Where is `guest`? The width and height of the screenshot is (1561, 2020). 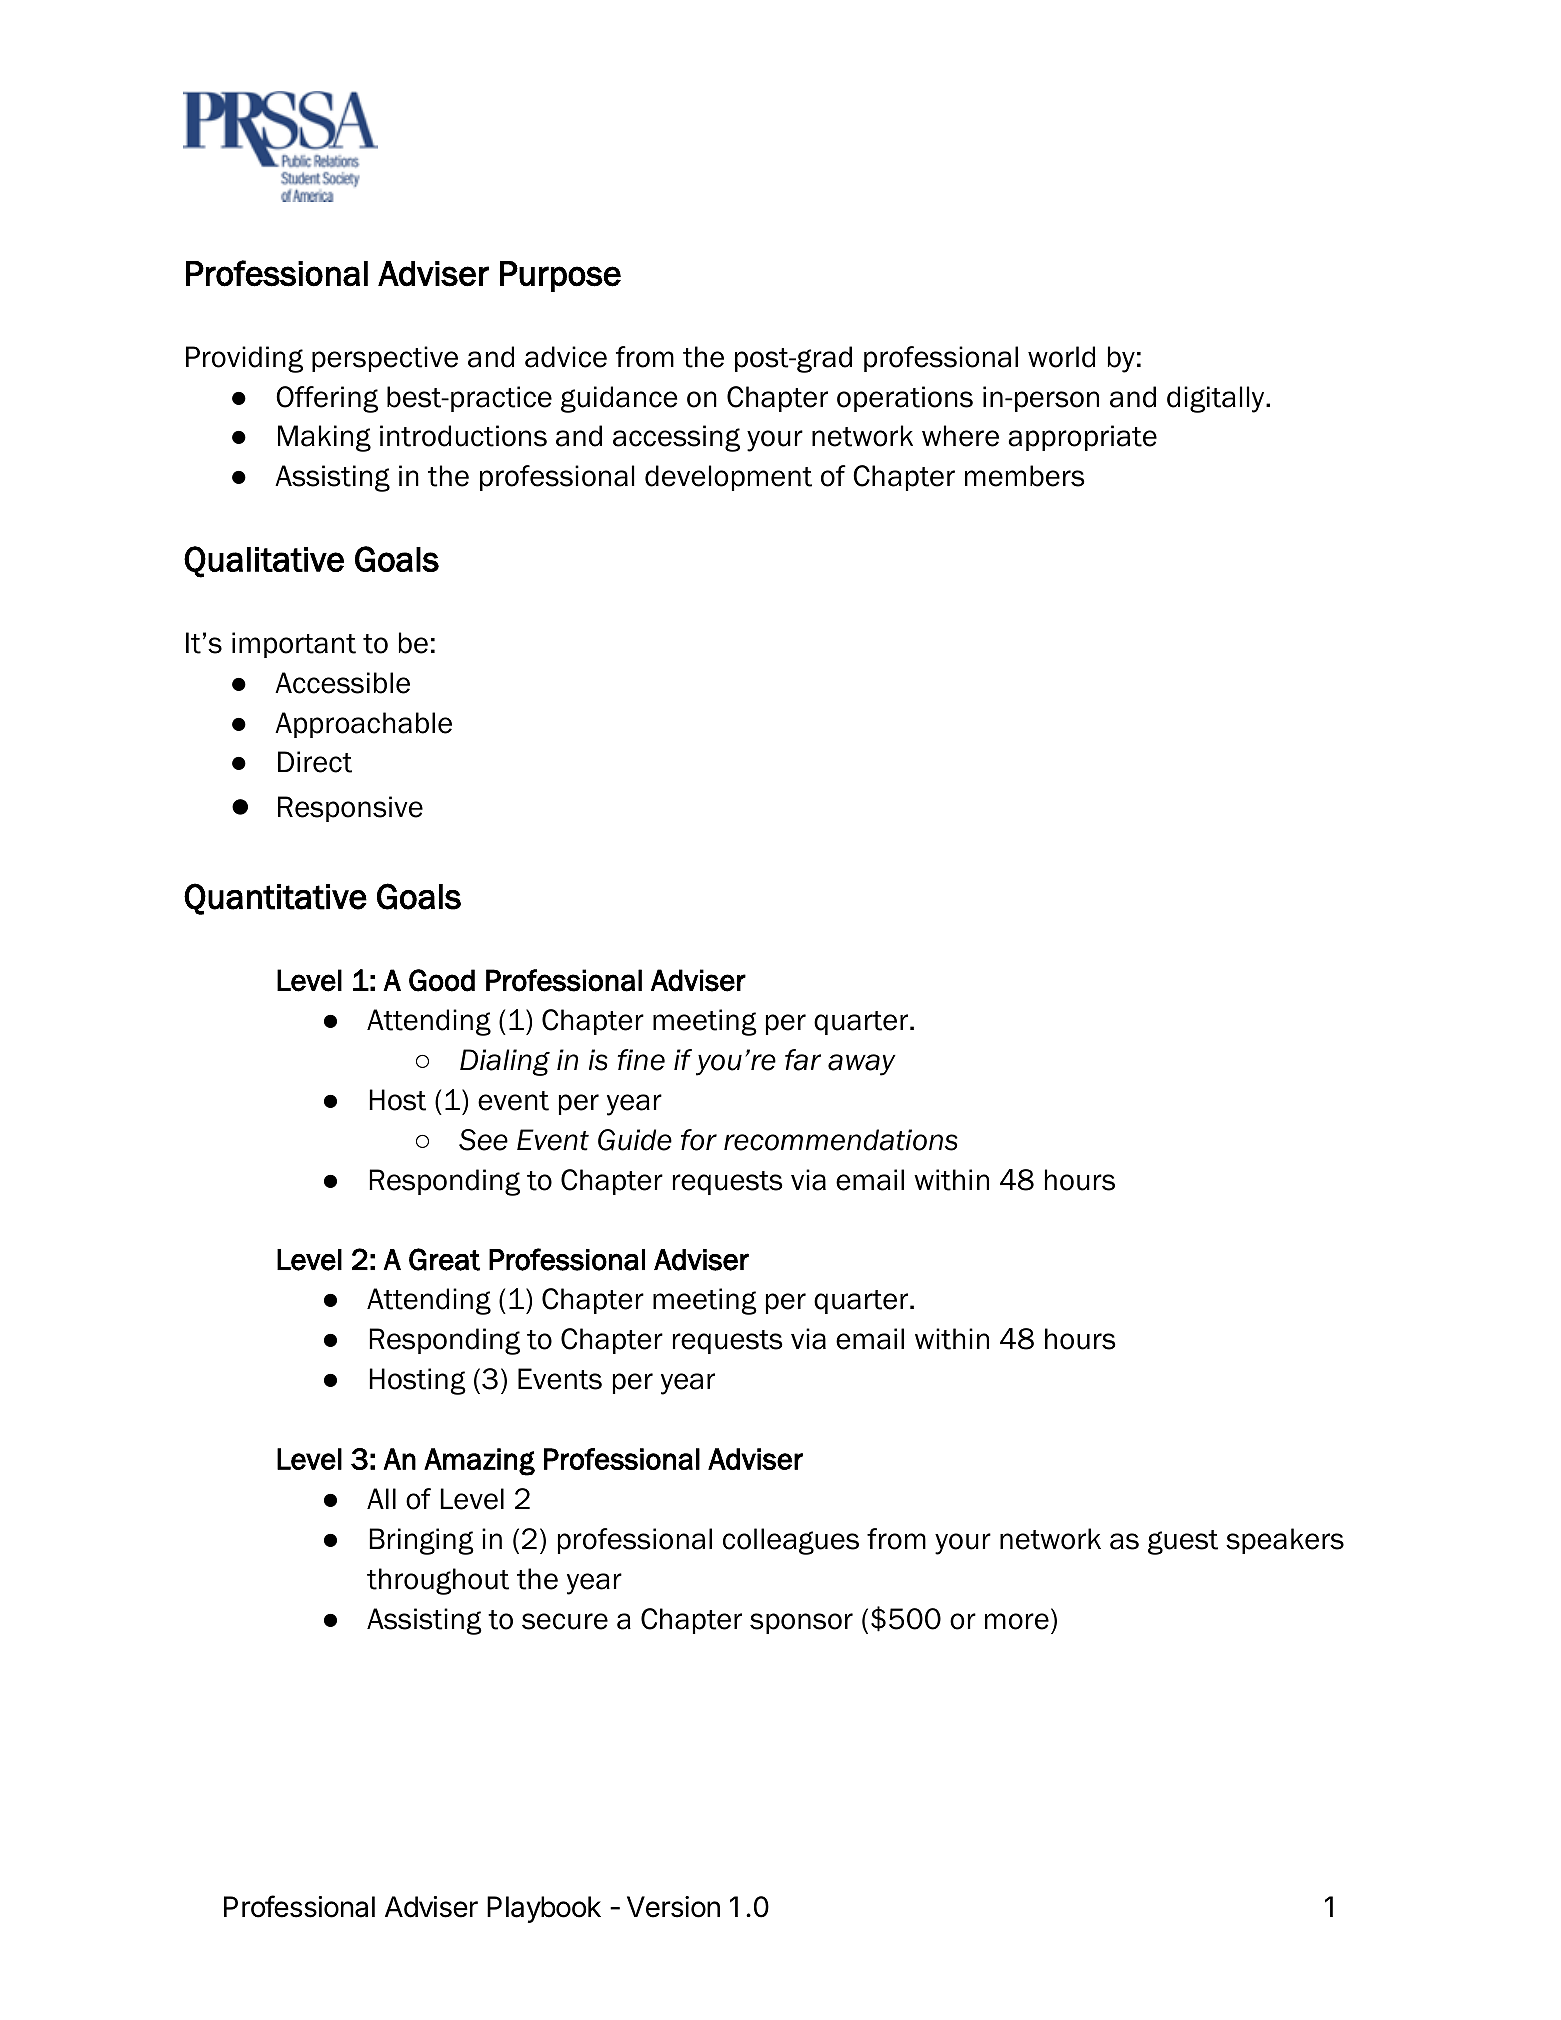 guest is located at coordinates (1183, 1542).
